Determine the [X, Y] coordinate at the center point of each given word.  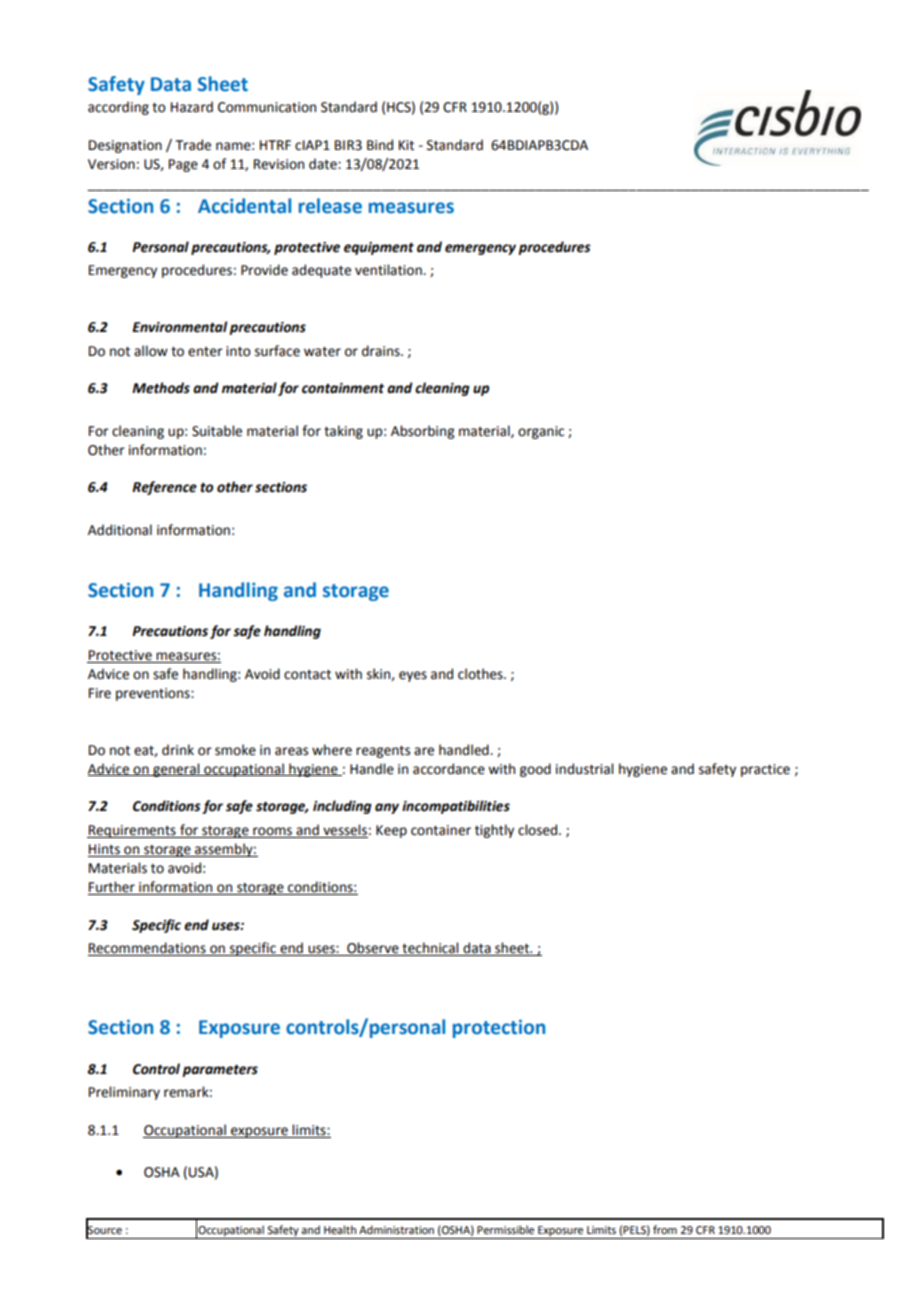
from [665, 1229]
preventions [154, 694]
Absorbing [422, 432]
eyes [413, 676]
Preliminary [124, 1093]
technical [430, 949]
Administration [396, 1229]
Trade [193, 145]
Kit [406, 145]
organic [541, 432]
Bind [380, 145]
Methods [161, 388]
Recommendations [148, 949]
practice [765, 770]
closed [539, 830]
